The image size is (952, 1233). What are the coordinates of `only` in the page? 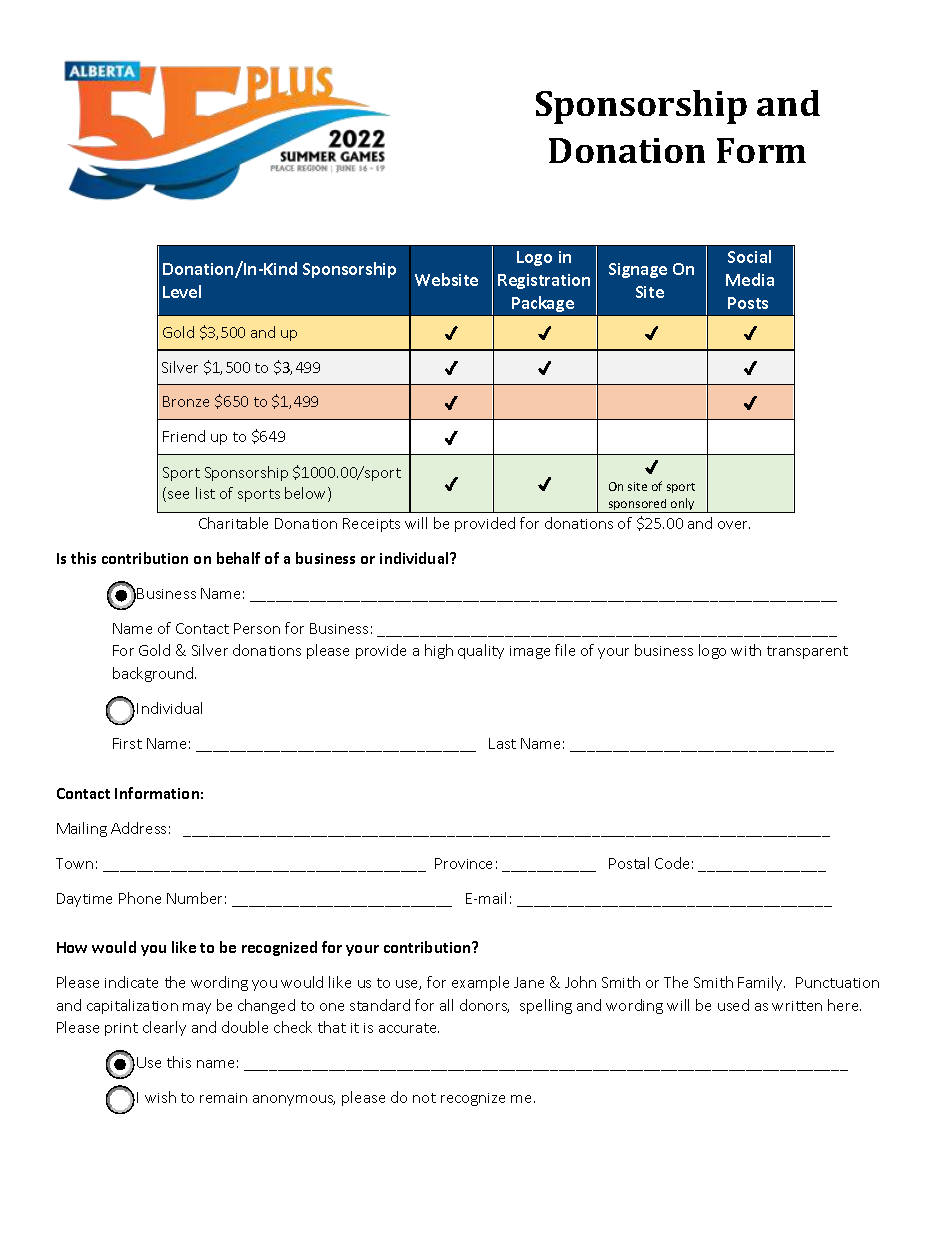 It's located at (683, 505).
